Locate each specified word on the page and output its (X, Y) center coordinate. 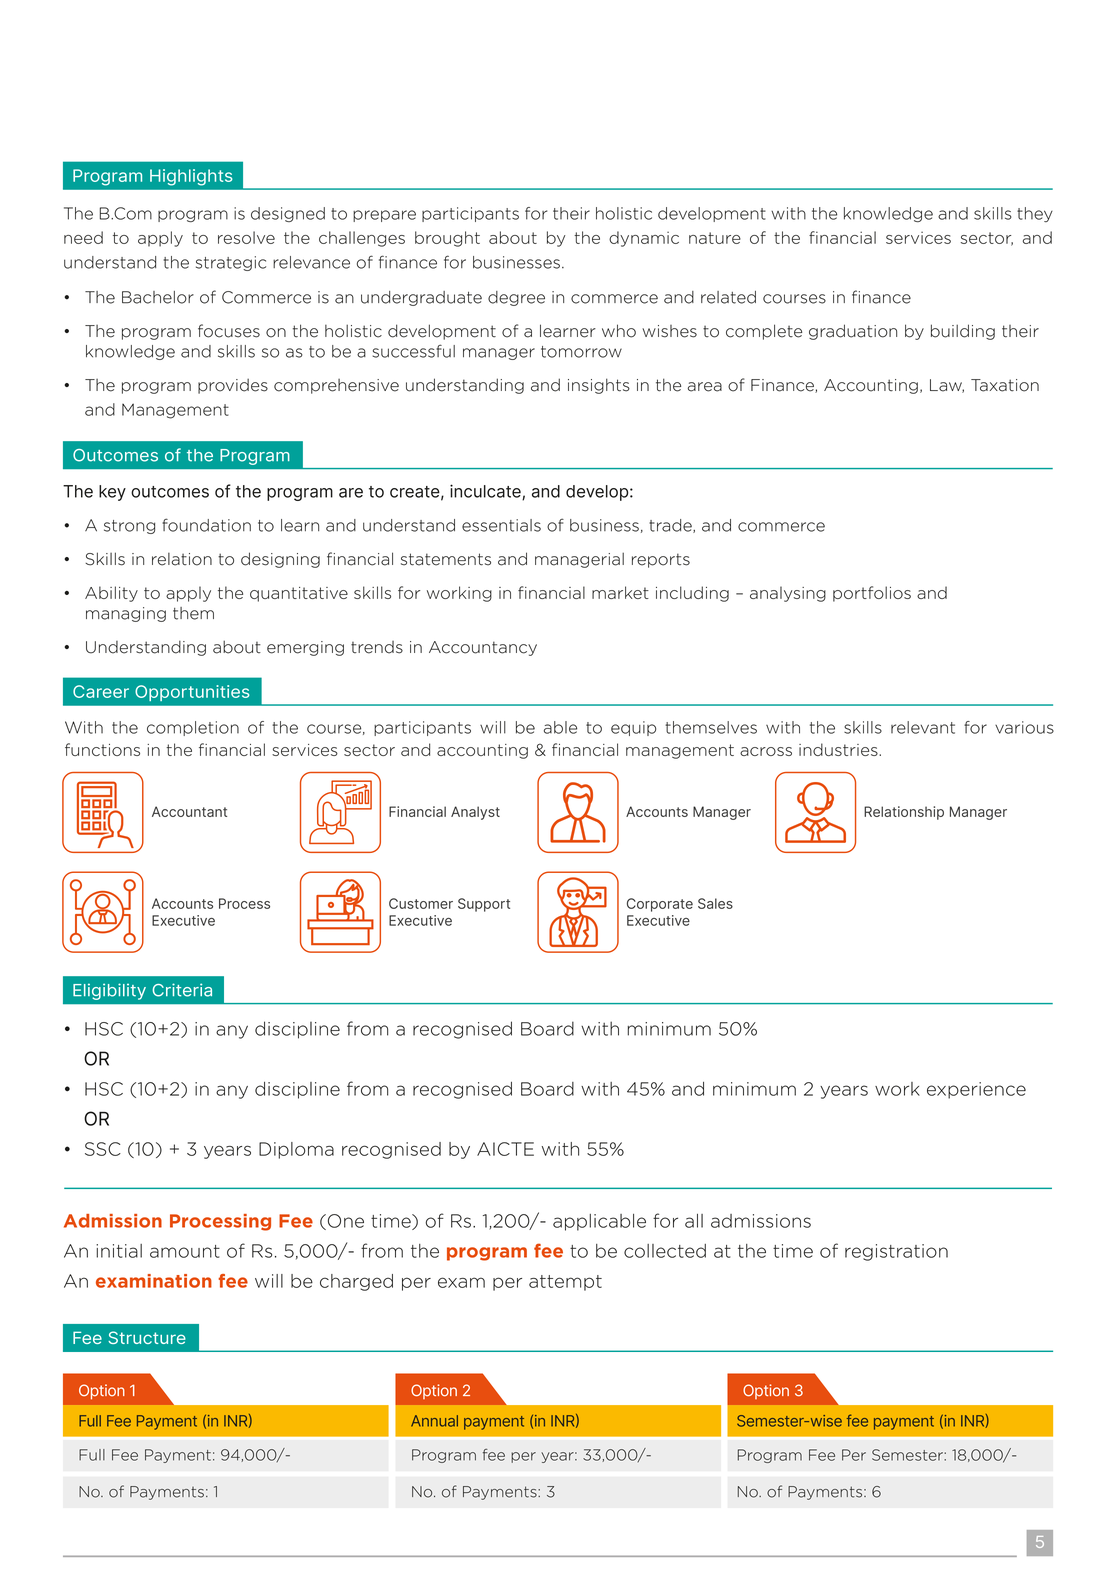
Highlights (191, 177)
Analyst (475, 813)
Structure (147, 1337)
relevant (923, 727)
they (1035, 214)
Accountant (189, 811)
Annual (434, 1421)
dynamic (644, 239)
